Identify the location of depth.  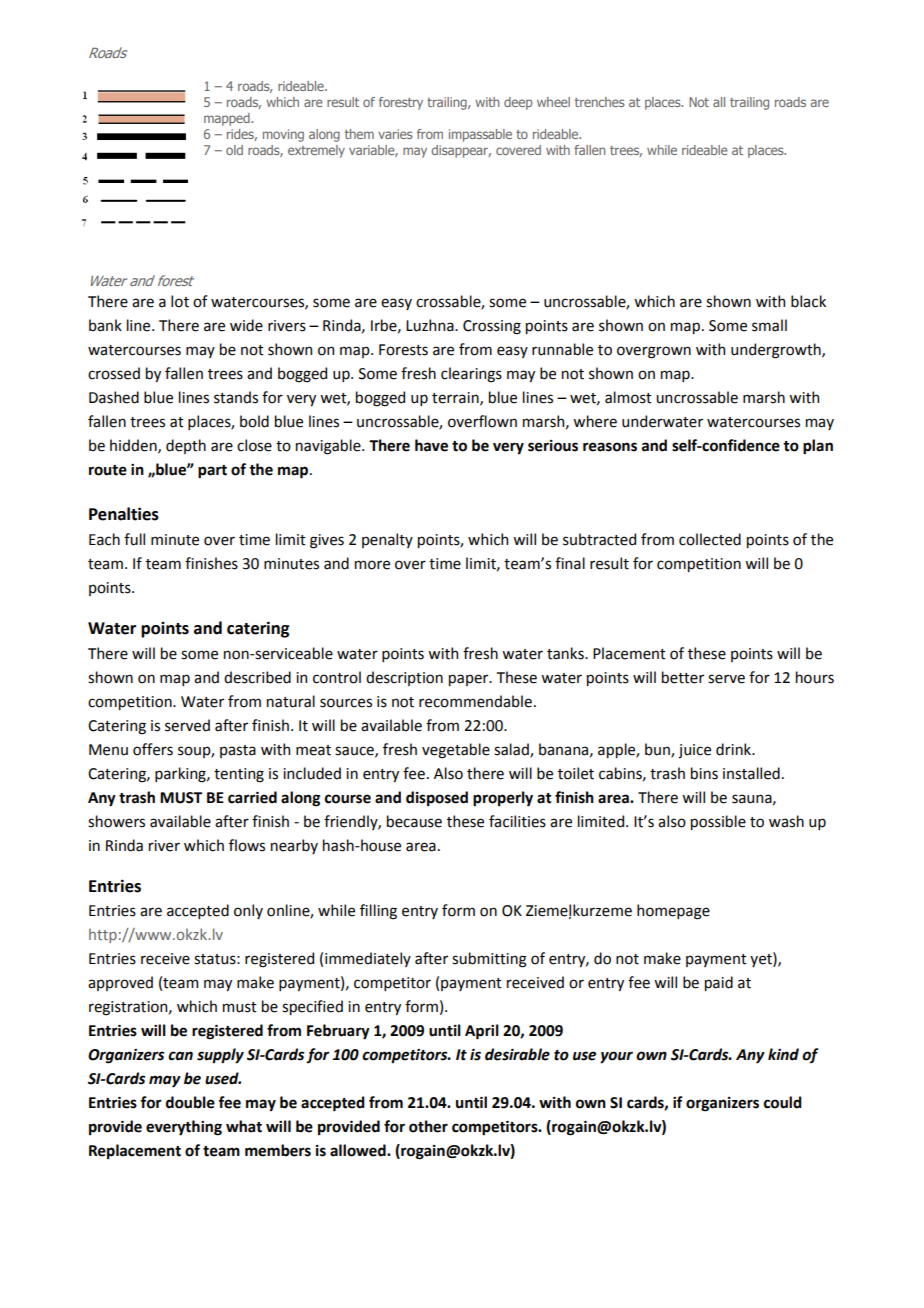
(186, 446).
